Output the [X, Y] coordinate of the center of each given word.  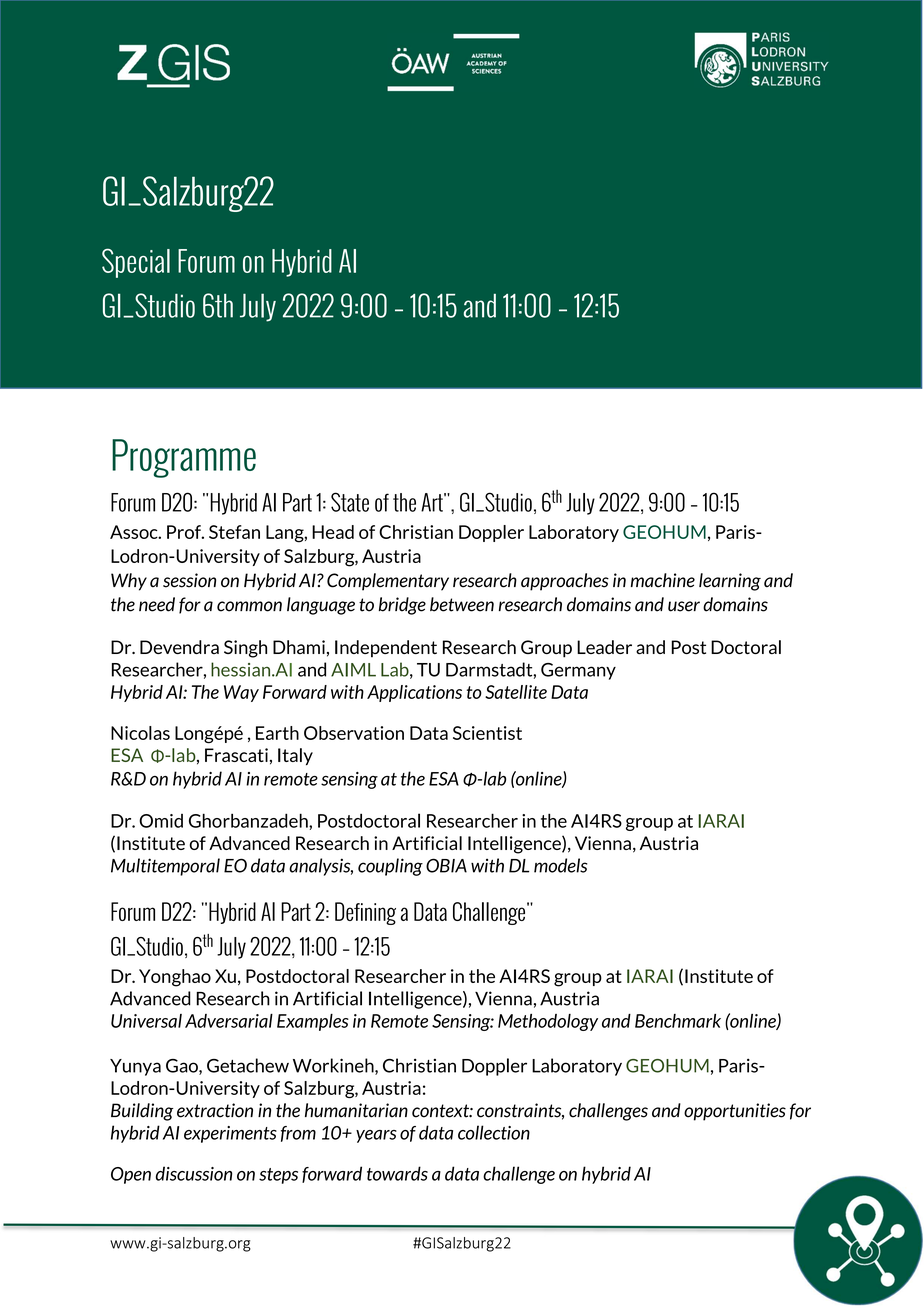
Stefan [234, 532]
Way [241, 693]
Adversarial [229, 1021]
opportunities [735, 1112]
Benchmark [678, 1021]
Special [136, 263]
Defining [365, 913]
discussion [194, 1173]
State [350, 502]
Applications [414, 693]
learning [730, 582]
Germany [578, 671]
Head [333, 532]
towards [397, 1173]
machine [663, 580]
